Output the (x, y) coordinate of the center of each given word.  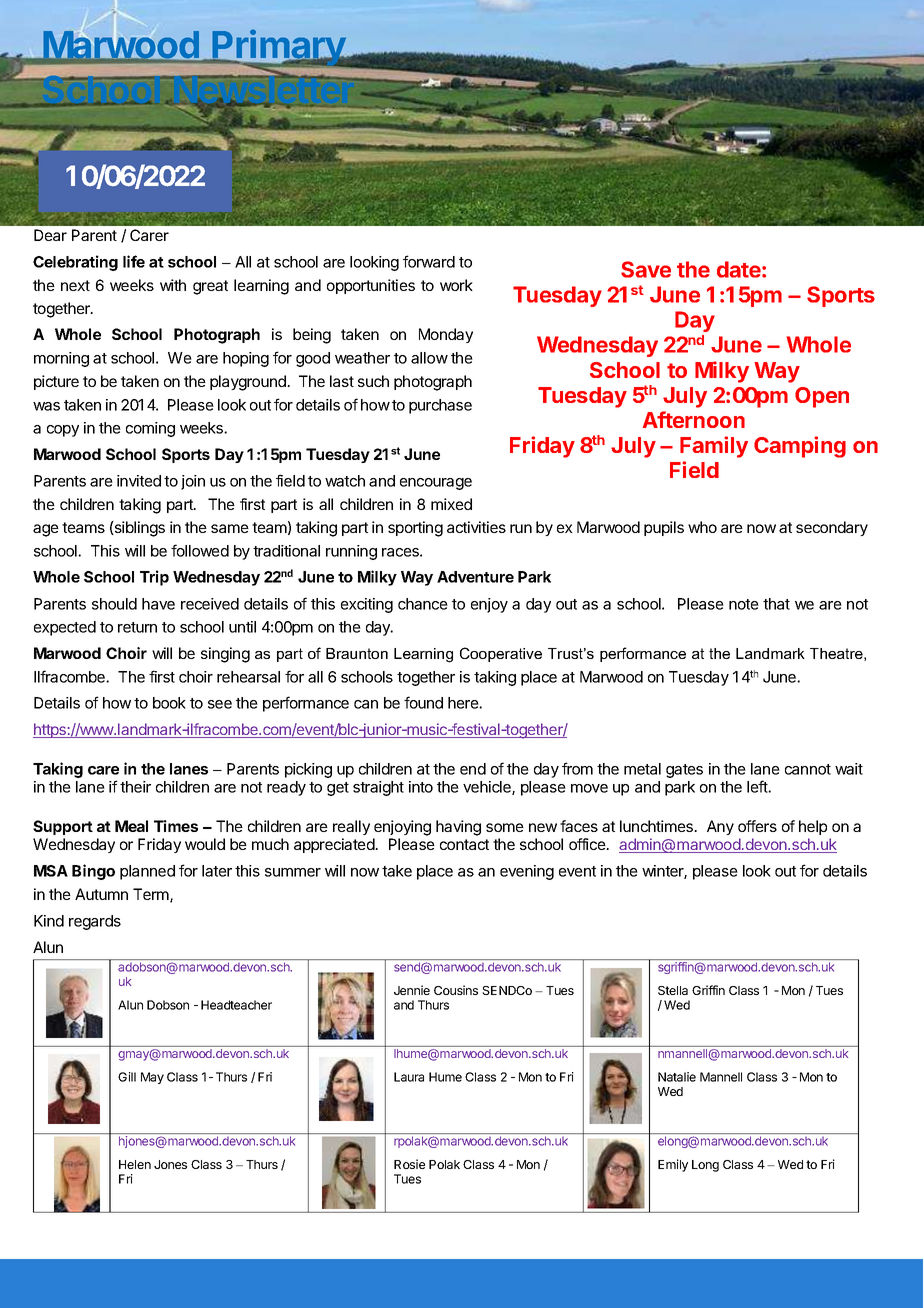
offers (757, 826)
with (173, 285)
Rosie (409, 1164)
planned (147, 872)
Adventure (475, 577)
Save (646, 269)
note (744, 604)
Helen (135, 1164)
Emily (673, 1165)
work (456, 285)
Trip (154, 578)
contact (464, 844)
